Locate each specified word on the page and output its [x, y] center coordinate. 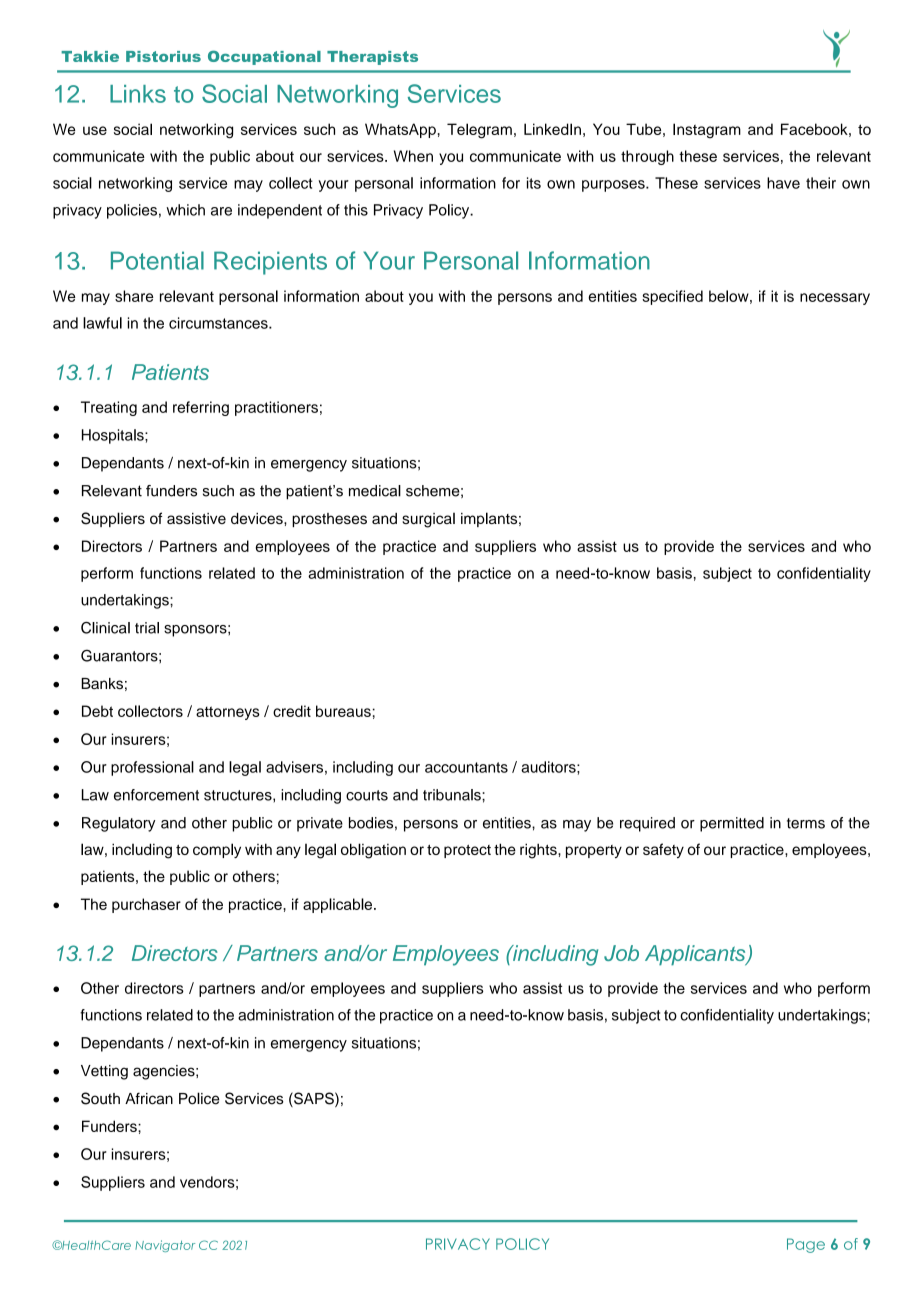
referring [201, 408]
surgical [428, 520]
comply [217, 850]
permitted [732, 824]
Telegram [479, 131]
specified [672, 297]
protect [467, 851]
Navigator [165, 1246]
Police [199, 1098]
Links [138, 94]
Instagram [707, 131]
